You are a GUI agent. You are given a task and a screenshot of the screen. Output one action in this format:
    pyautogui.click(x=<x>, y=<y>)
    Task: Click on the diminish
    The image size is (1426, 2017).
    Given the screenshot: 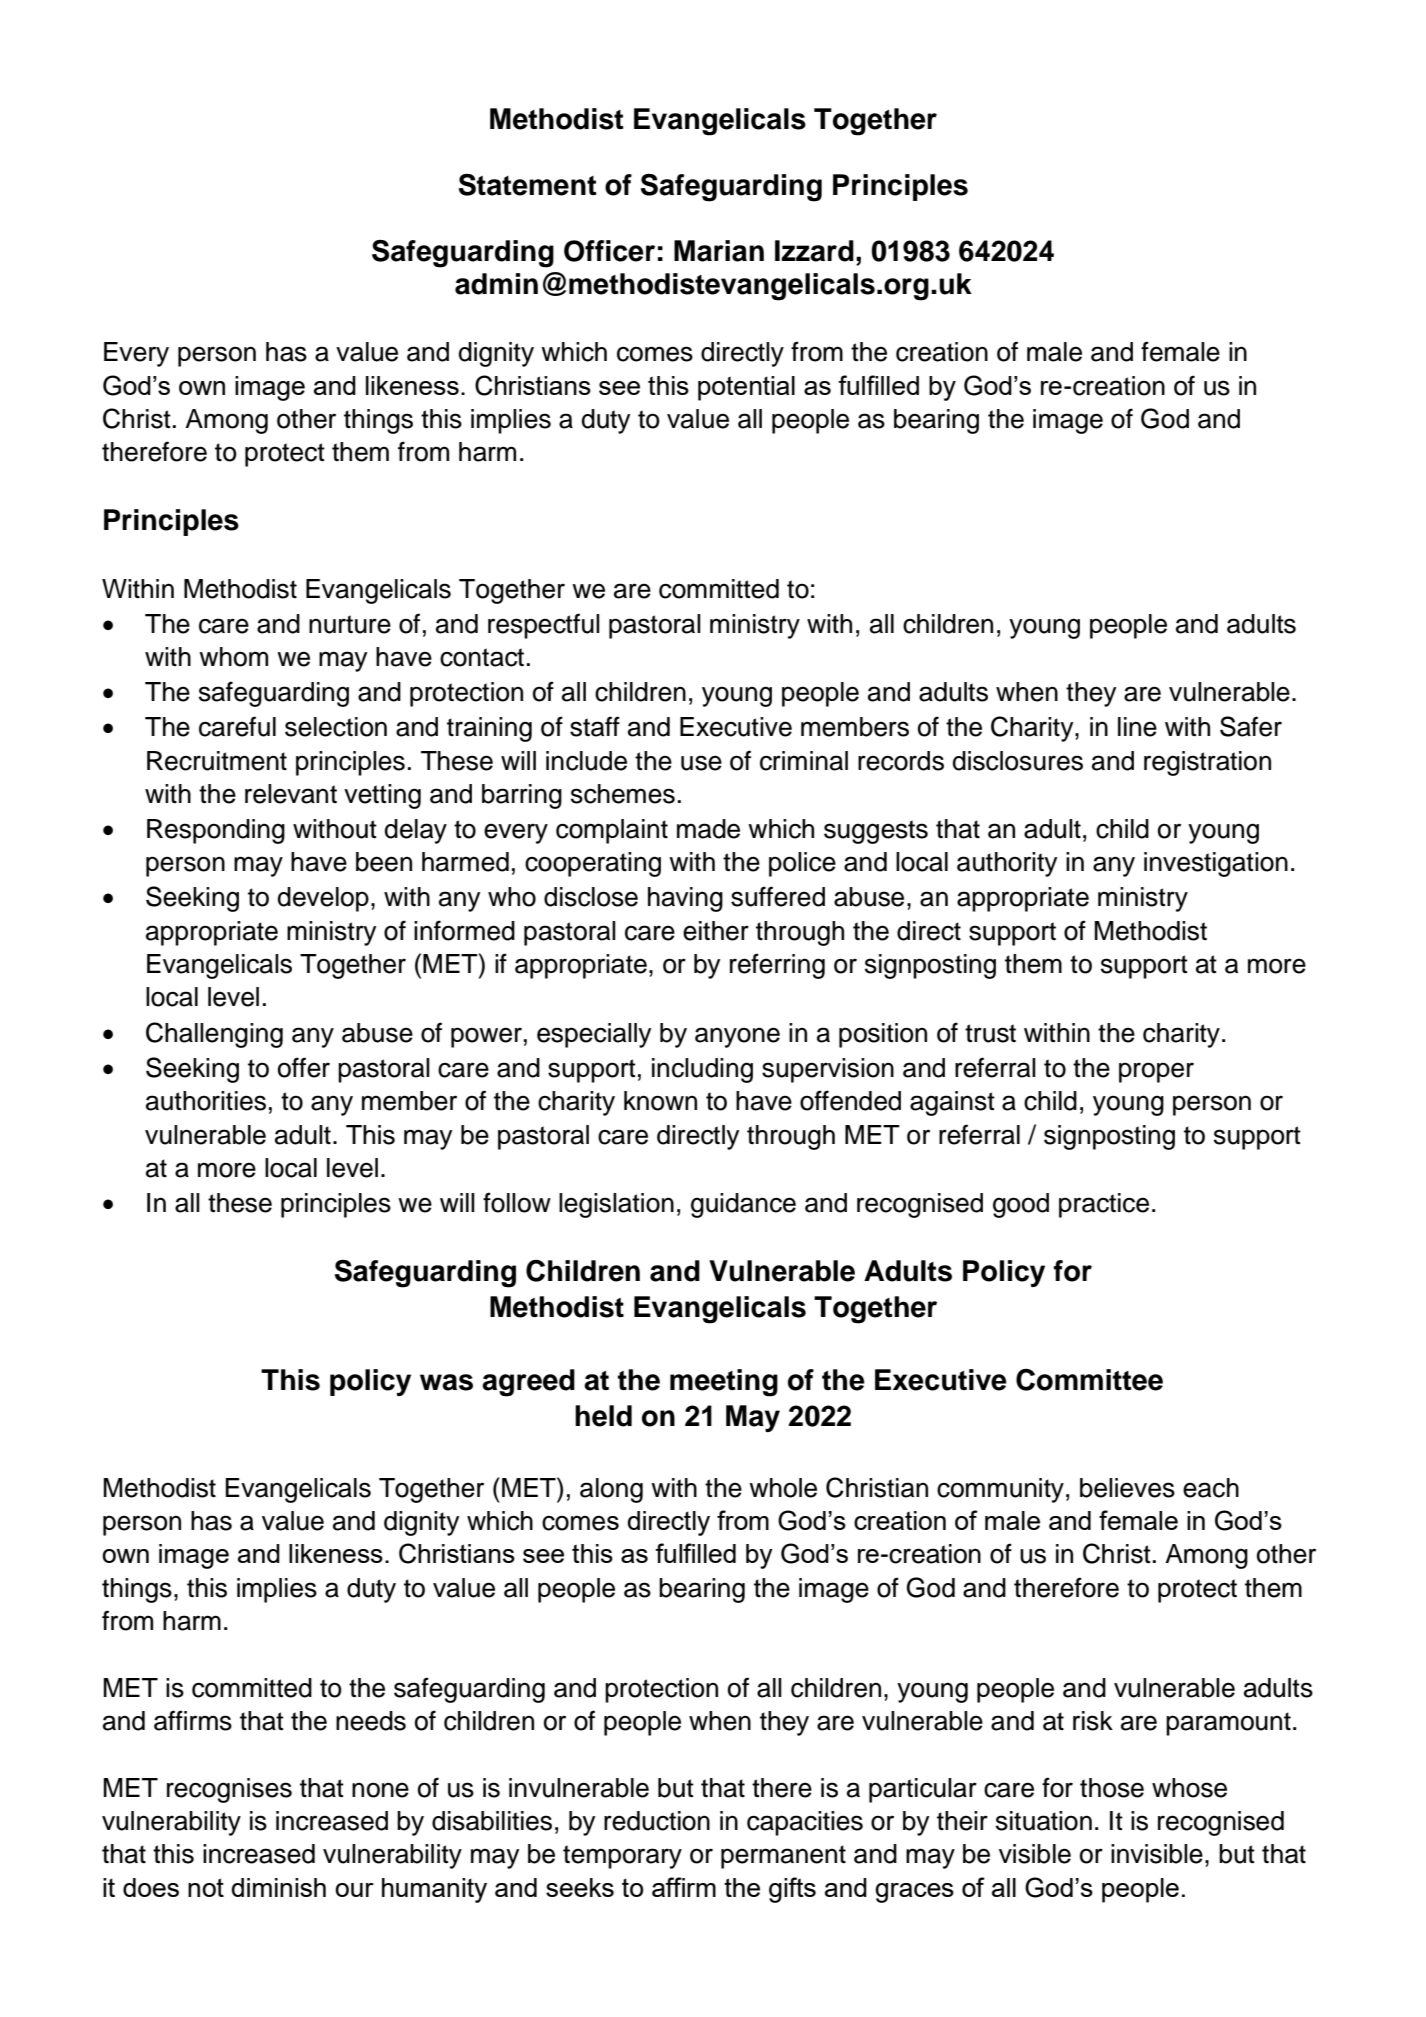 What is the action you would take?
    pyautogui.click(x=278, y=1887)
